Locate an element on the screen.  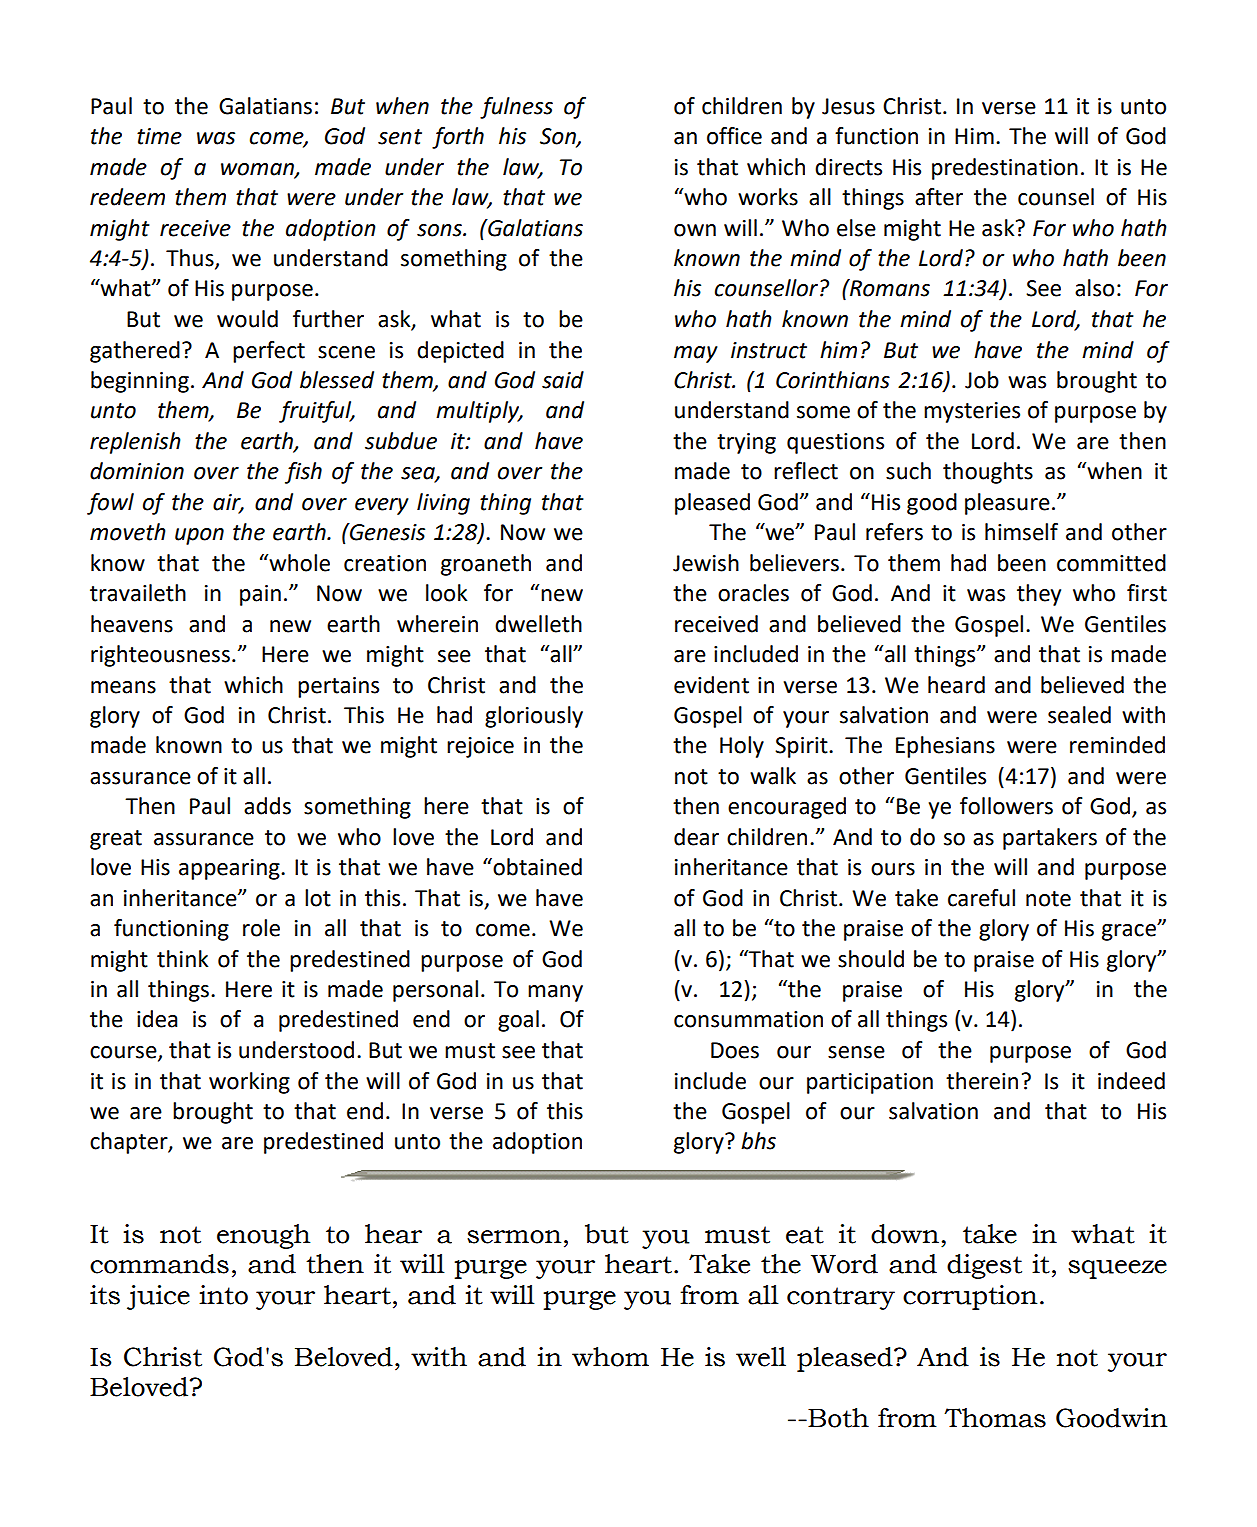
upon is located at coordinates (199, 536).
